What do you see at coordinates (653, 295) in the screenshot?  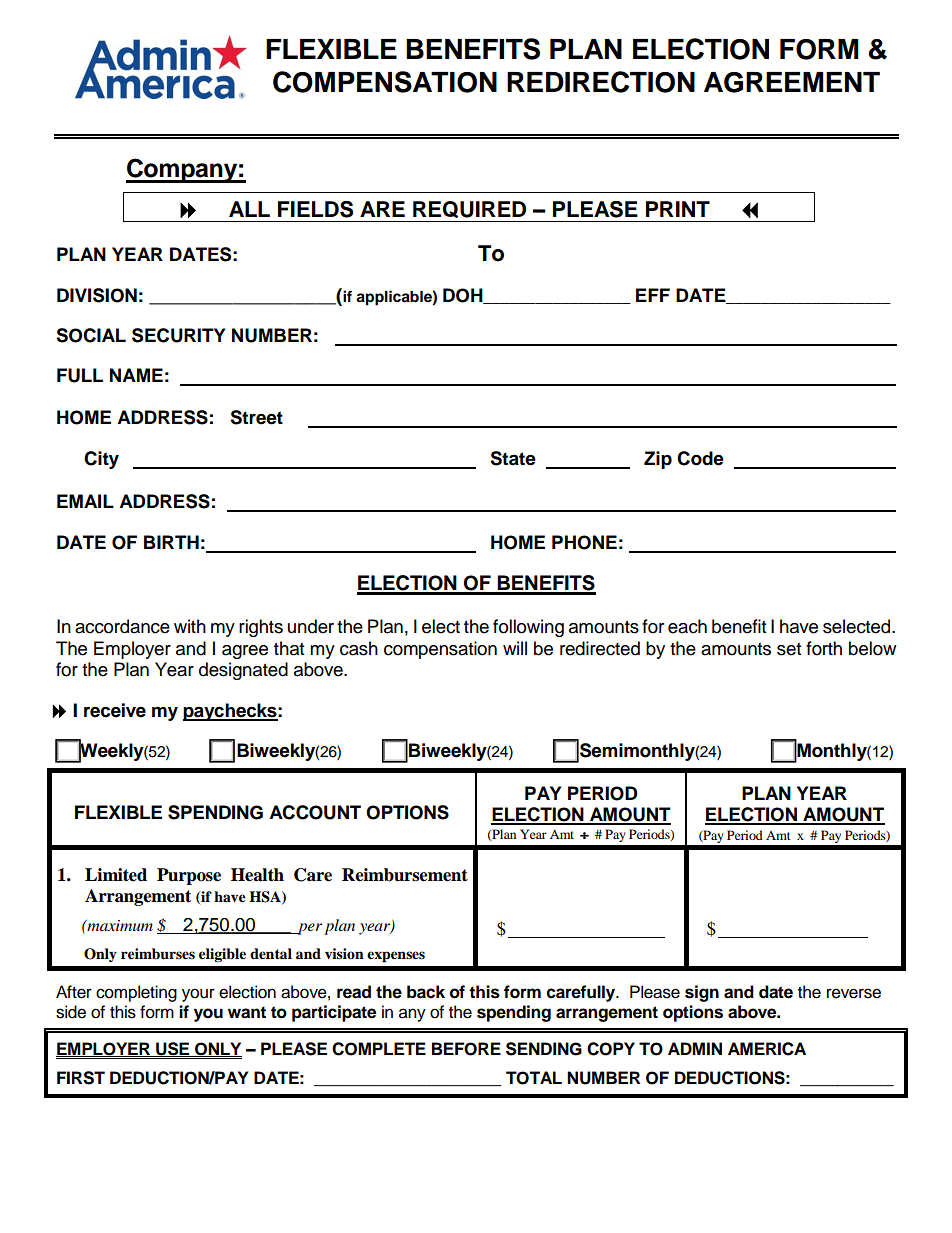 I see `EFF` at bounding box center [653, 295].
